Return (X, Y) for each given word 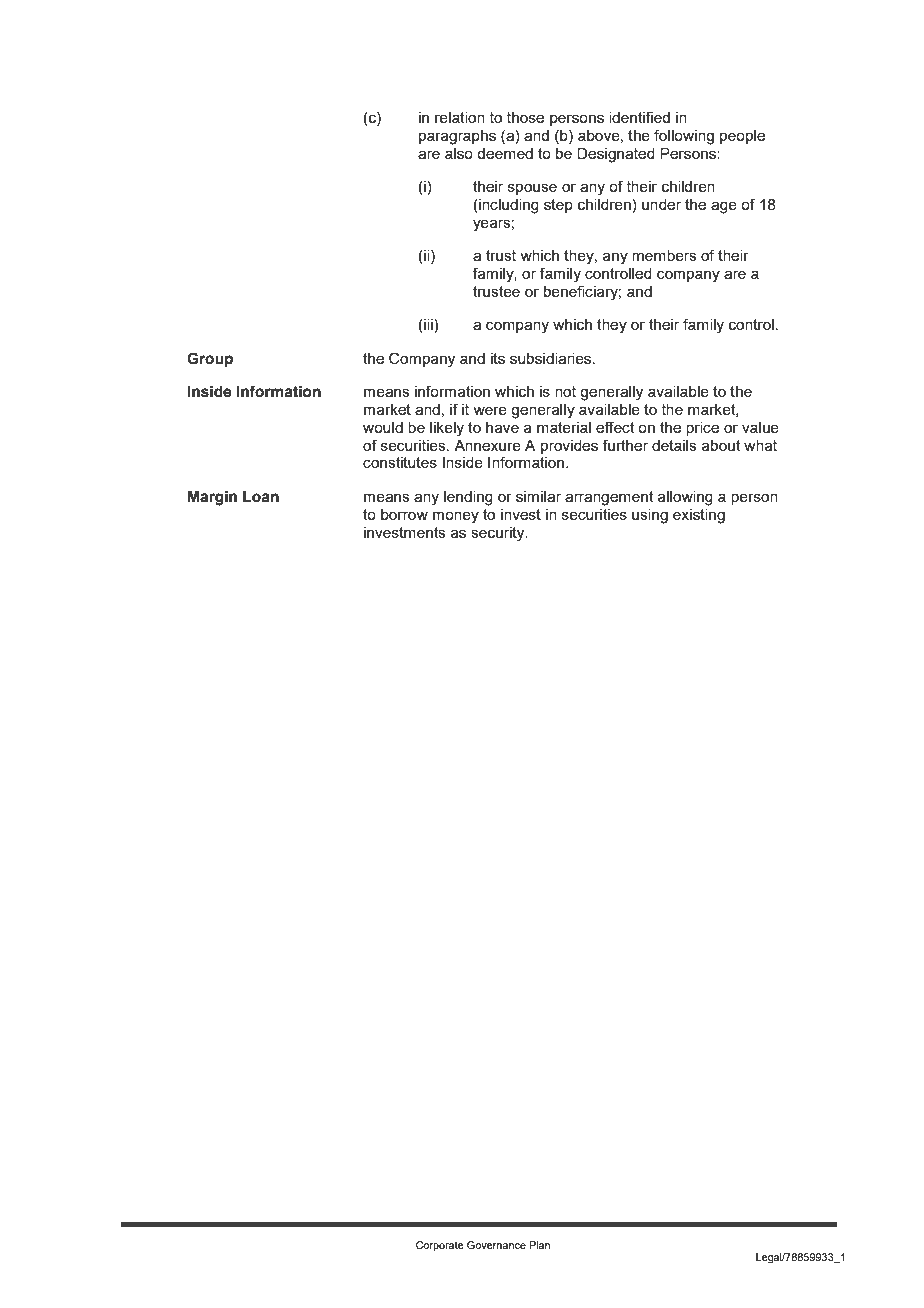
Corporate (440, 1246)
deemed (505, 153)
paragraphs (457, 137)
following (684, 137)
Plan (539, 1245)
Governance (496, 1245)
